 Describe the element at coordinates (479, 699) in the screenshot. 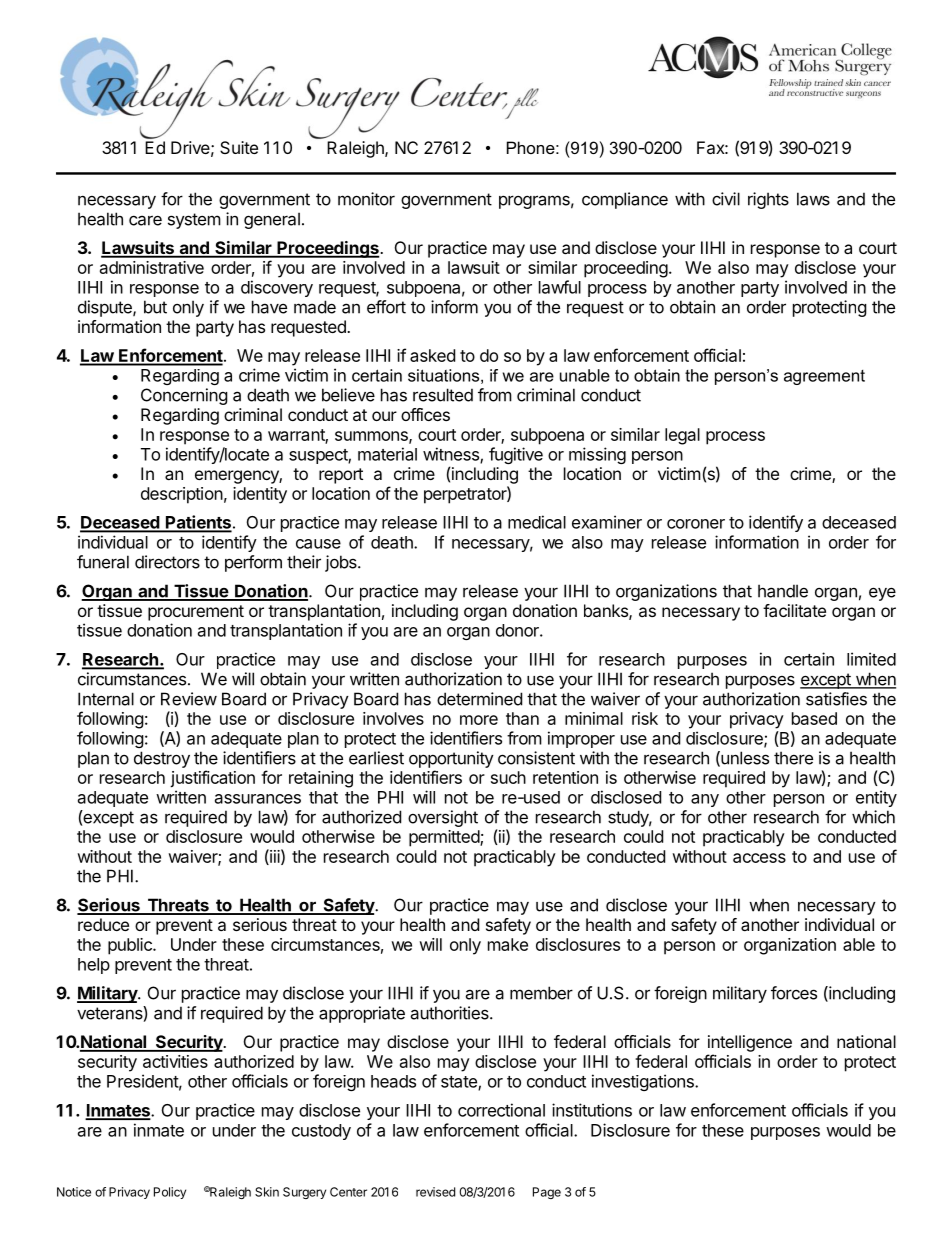

I see `determined` at that location.
